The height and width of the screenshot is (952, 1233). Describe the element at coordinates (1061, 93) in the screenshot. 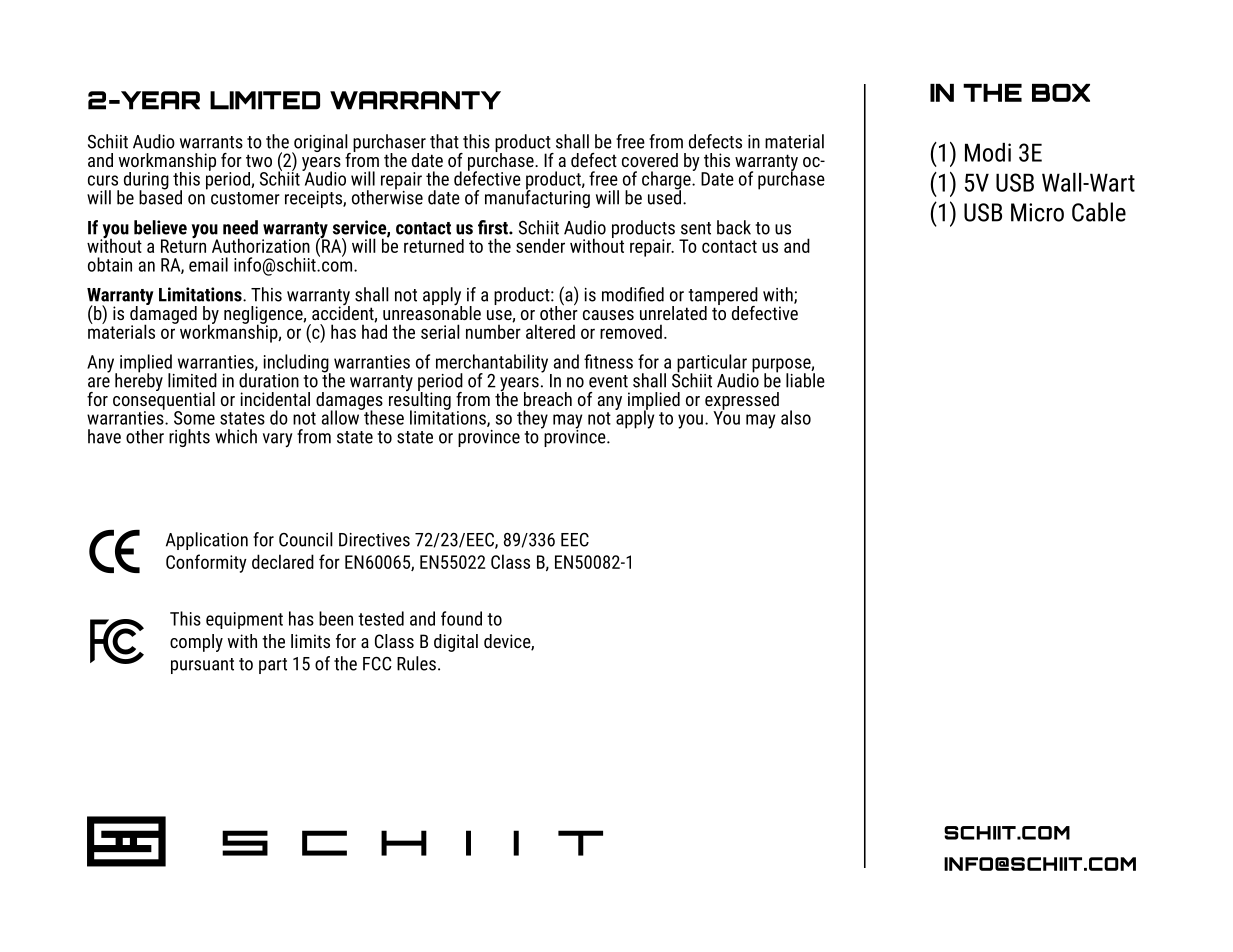

I see `BOX` at that location.
